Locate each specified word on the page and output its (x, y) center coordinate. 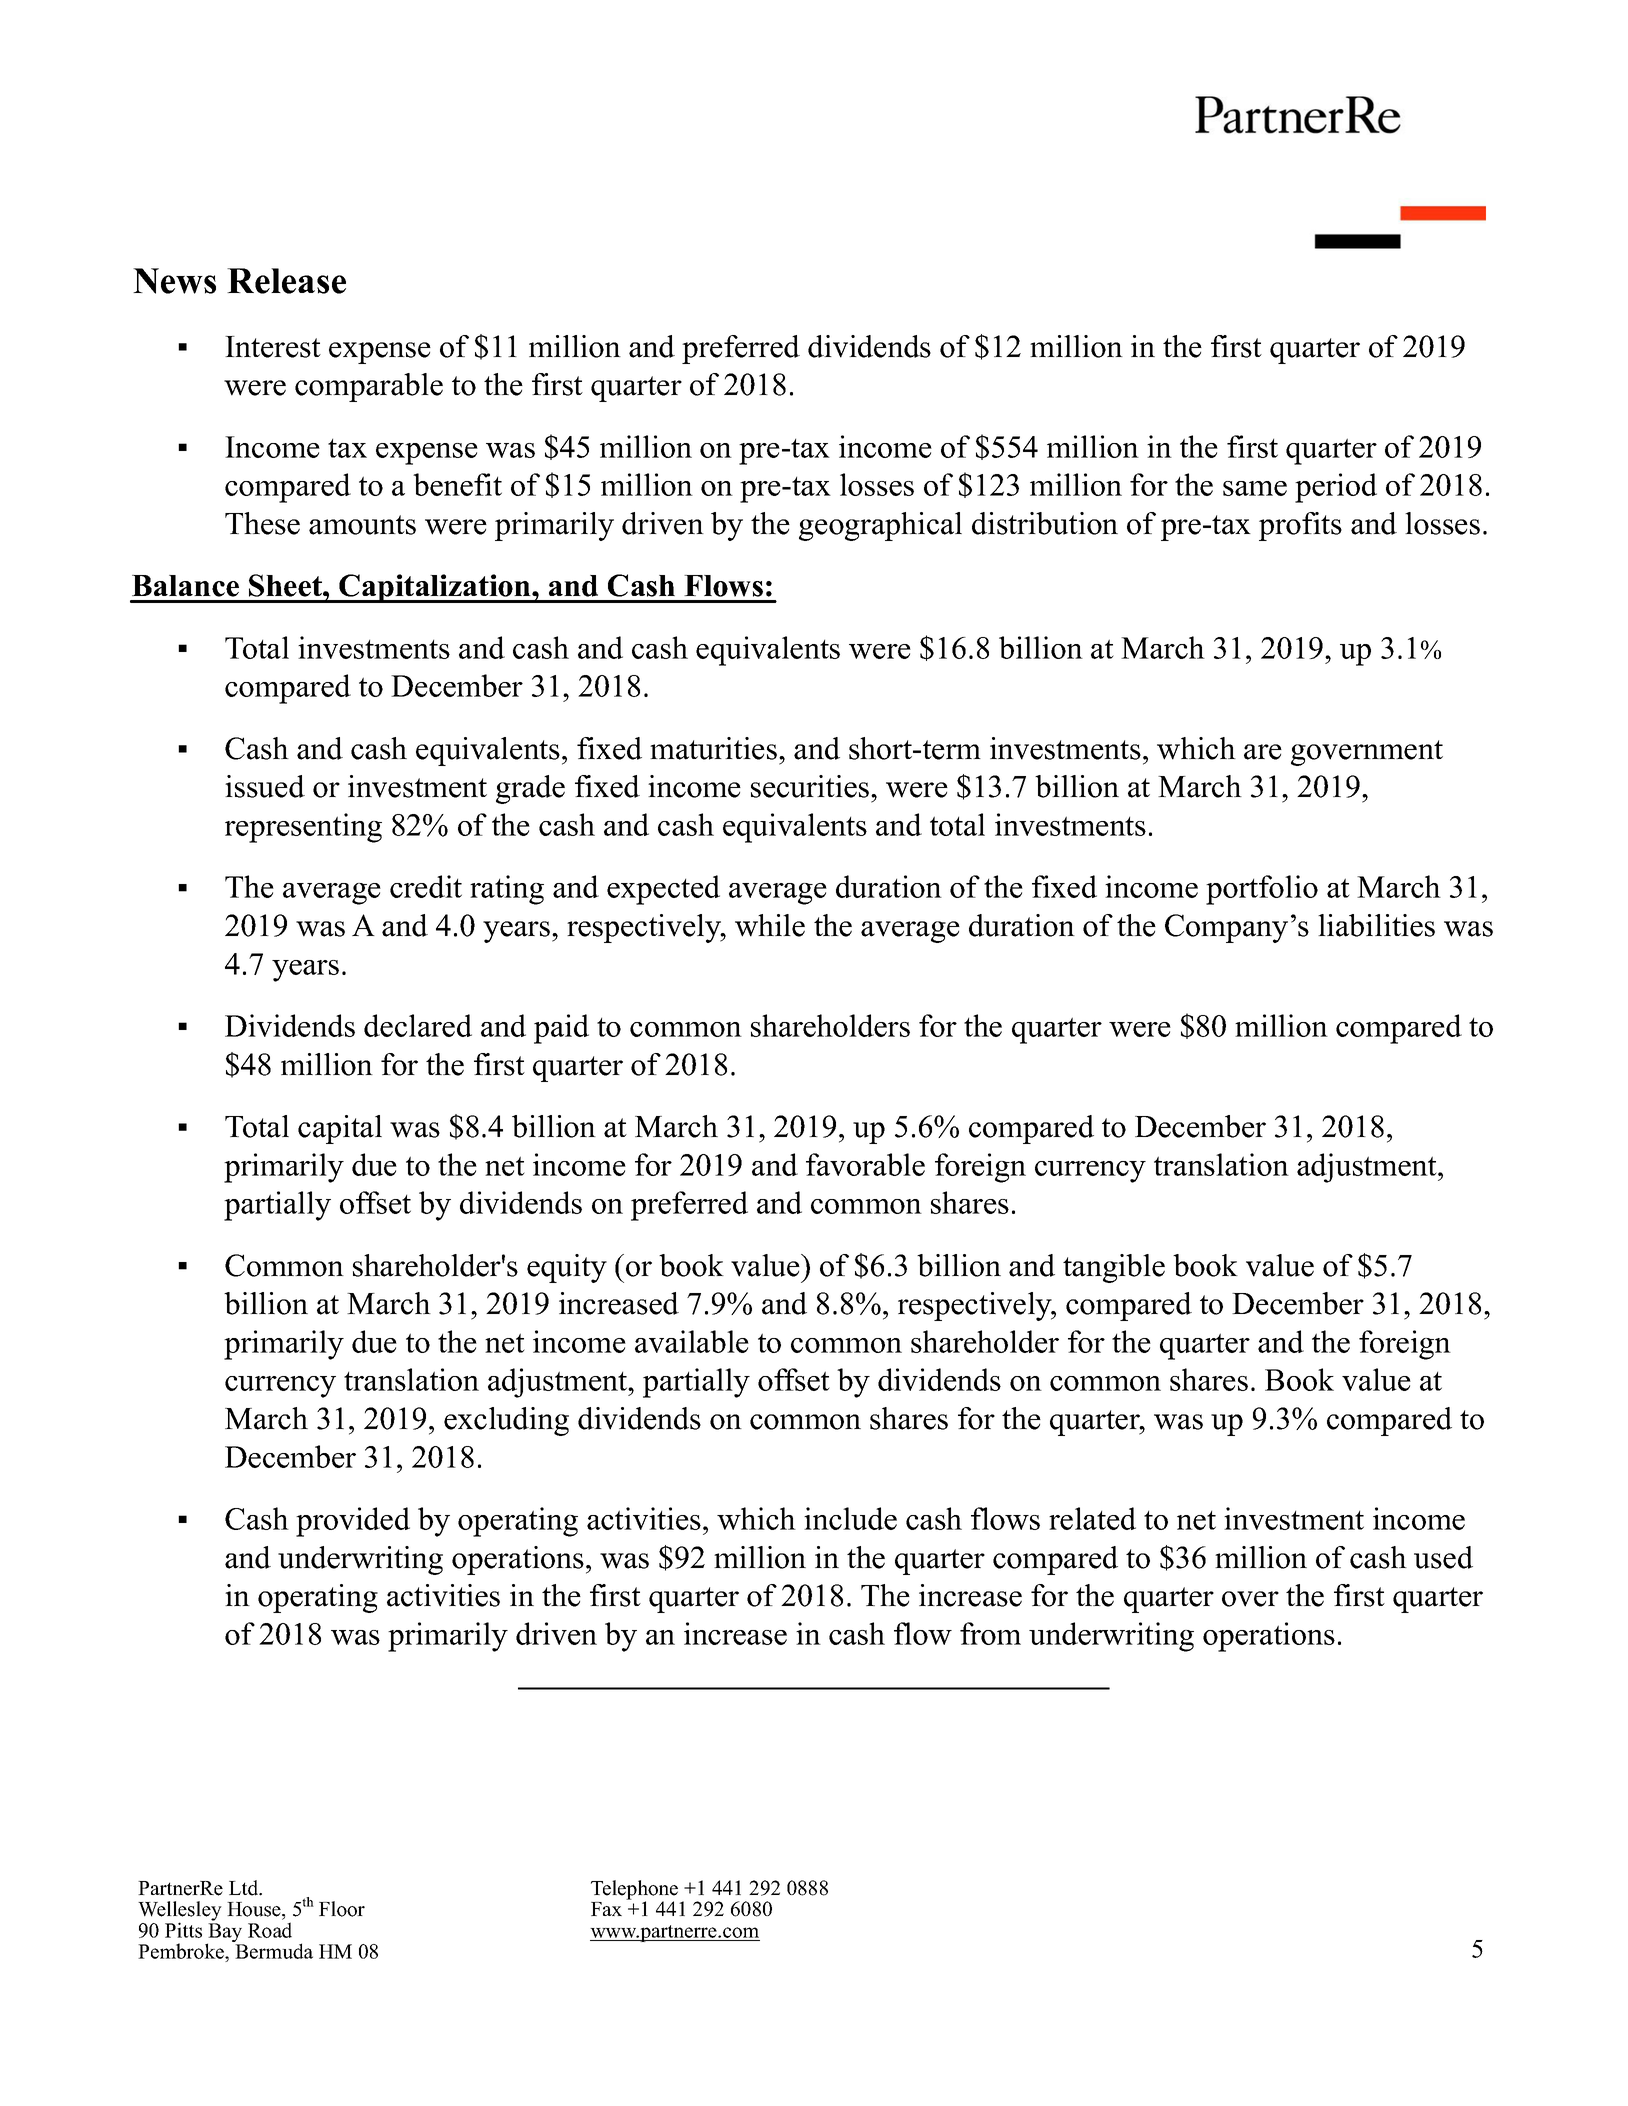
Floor (342, 1909)
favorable (865, 1164)
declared (418, 1025)
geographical (880, 526)
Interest (273, 347)
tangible (1114, 1268)
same (1255, 488)
